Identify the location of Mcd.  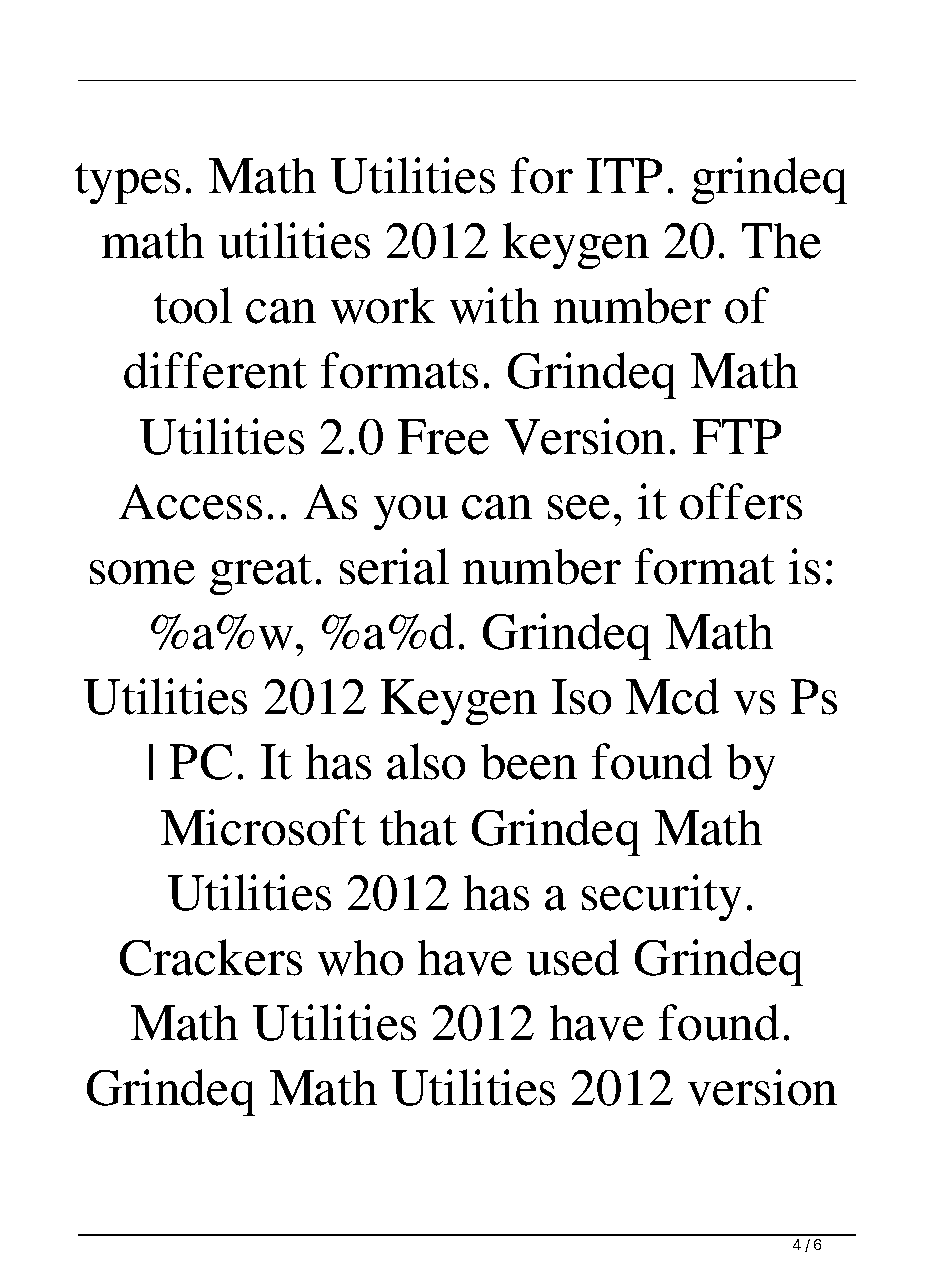
(672, 696).
